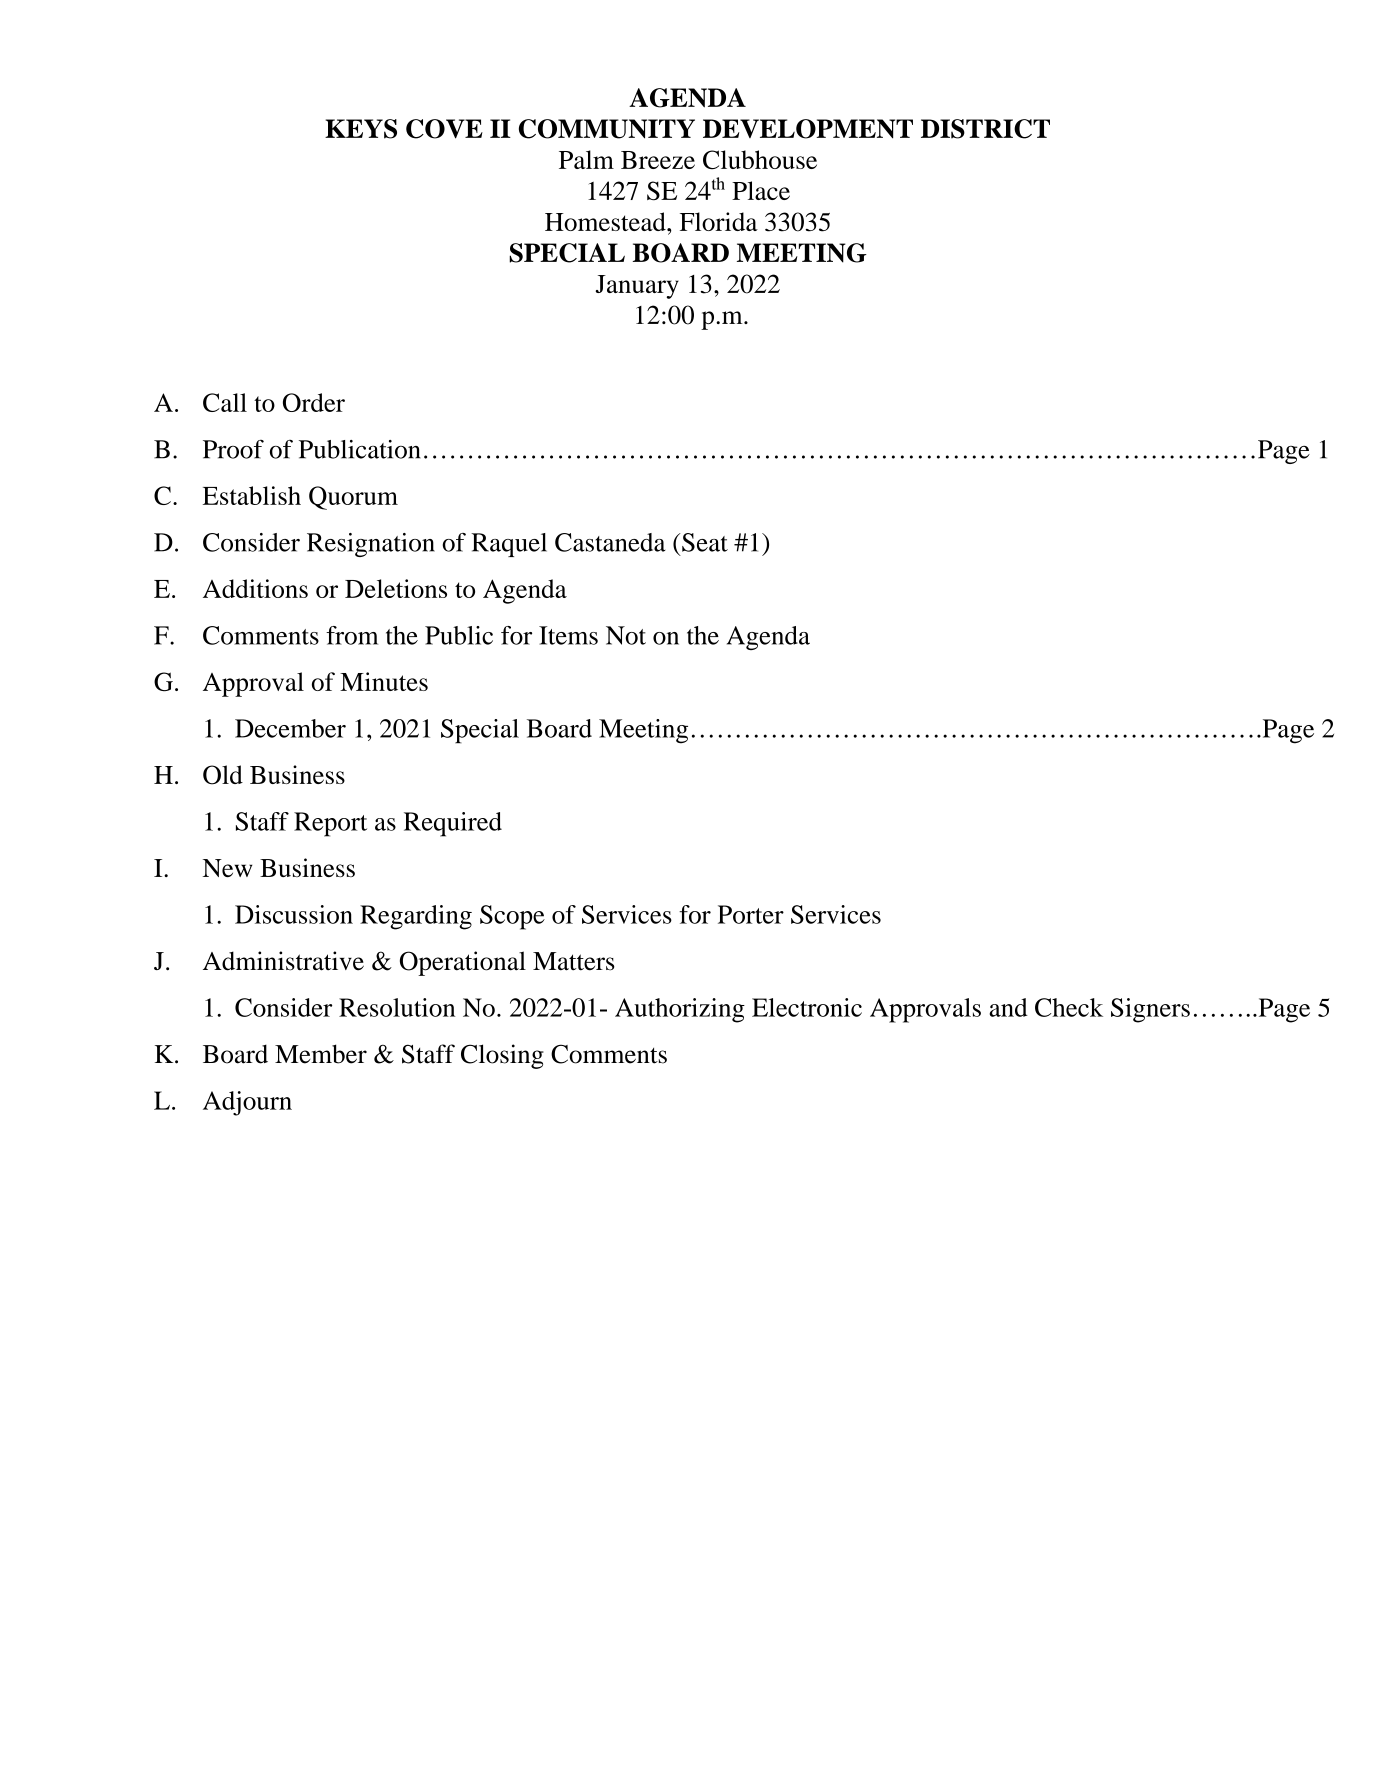 The width and height of the page is (1376, 1780). Describe the element at coordinates (314, 402) in the page. I see `Order` at that location.
